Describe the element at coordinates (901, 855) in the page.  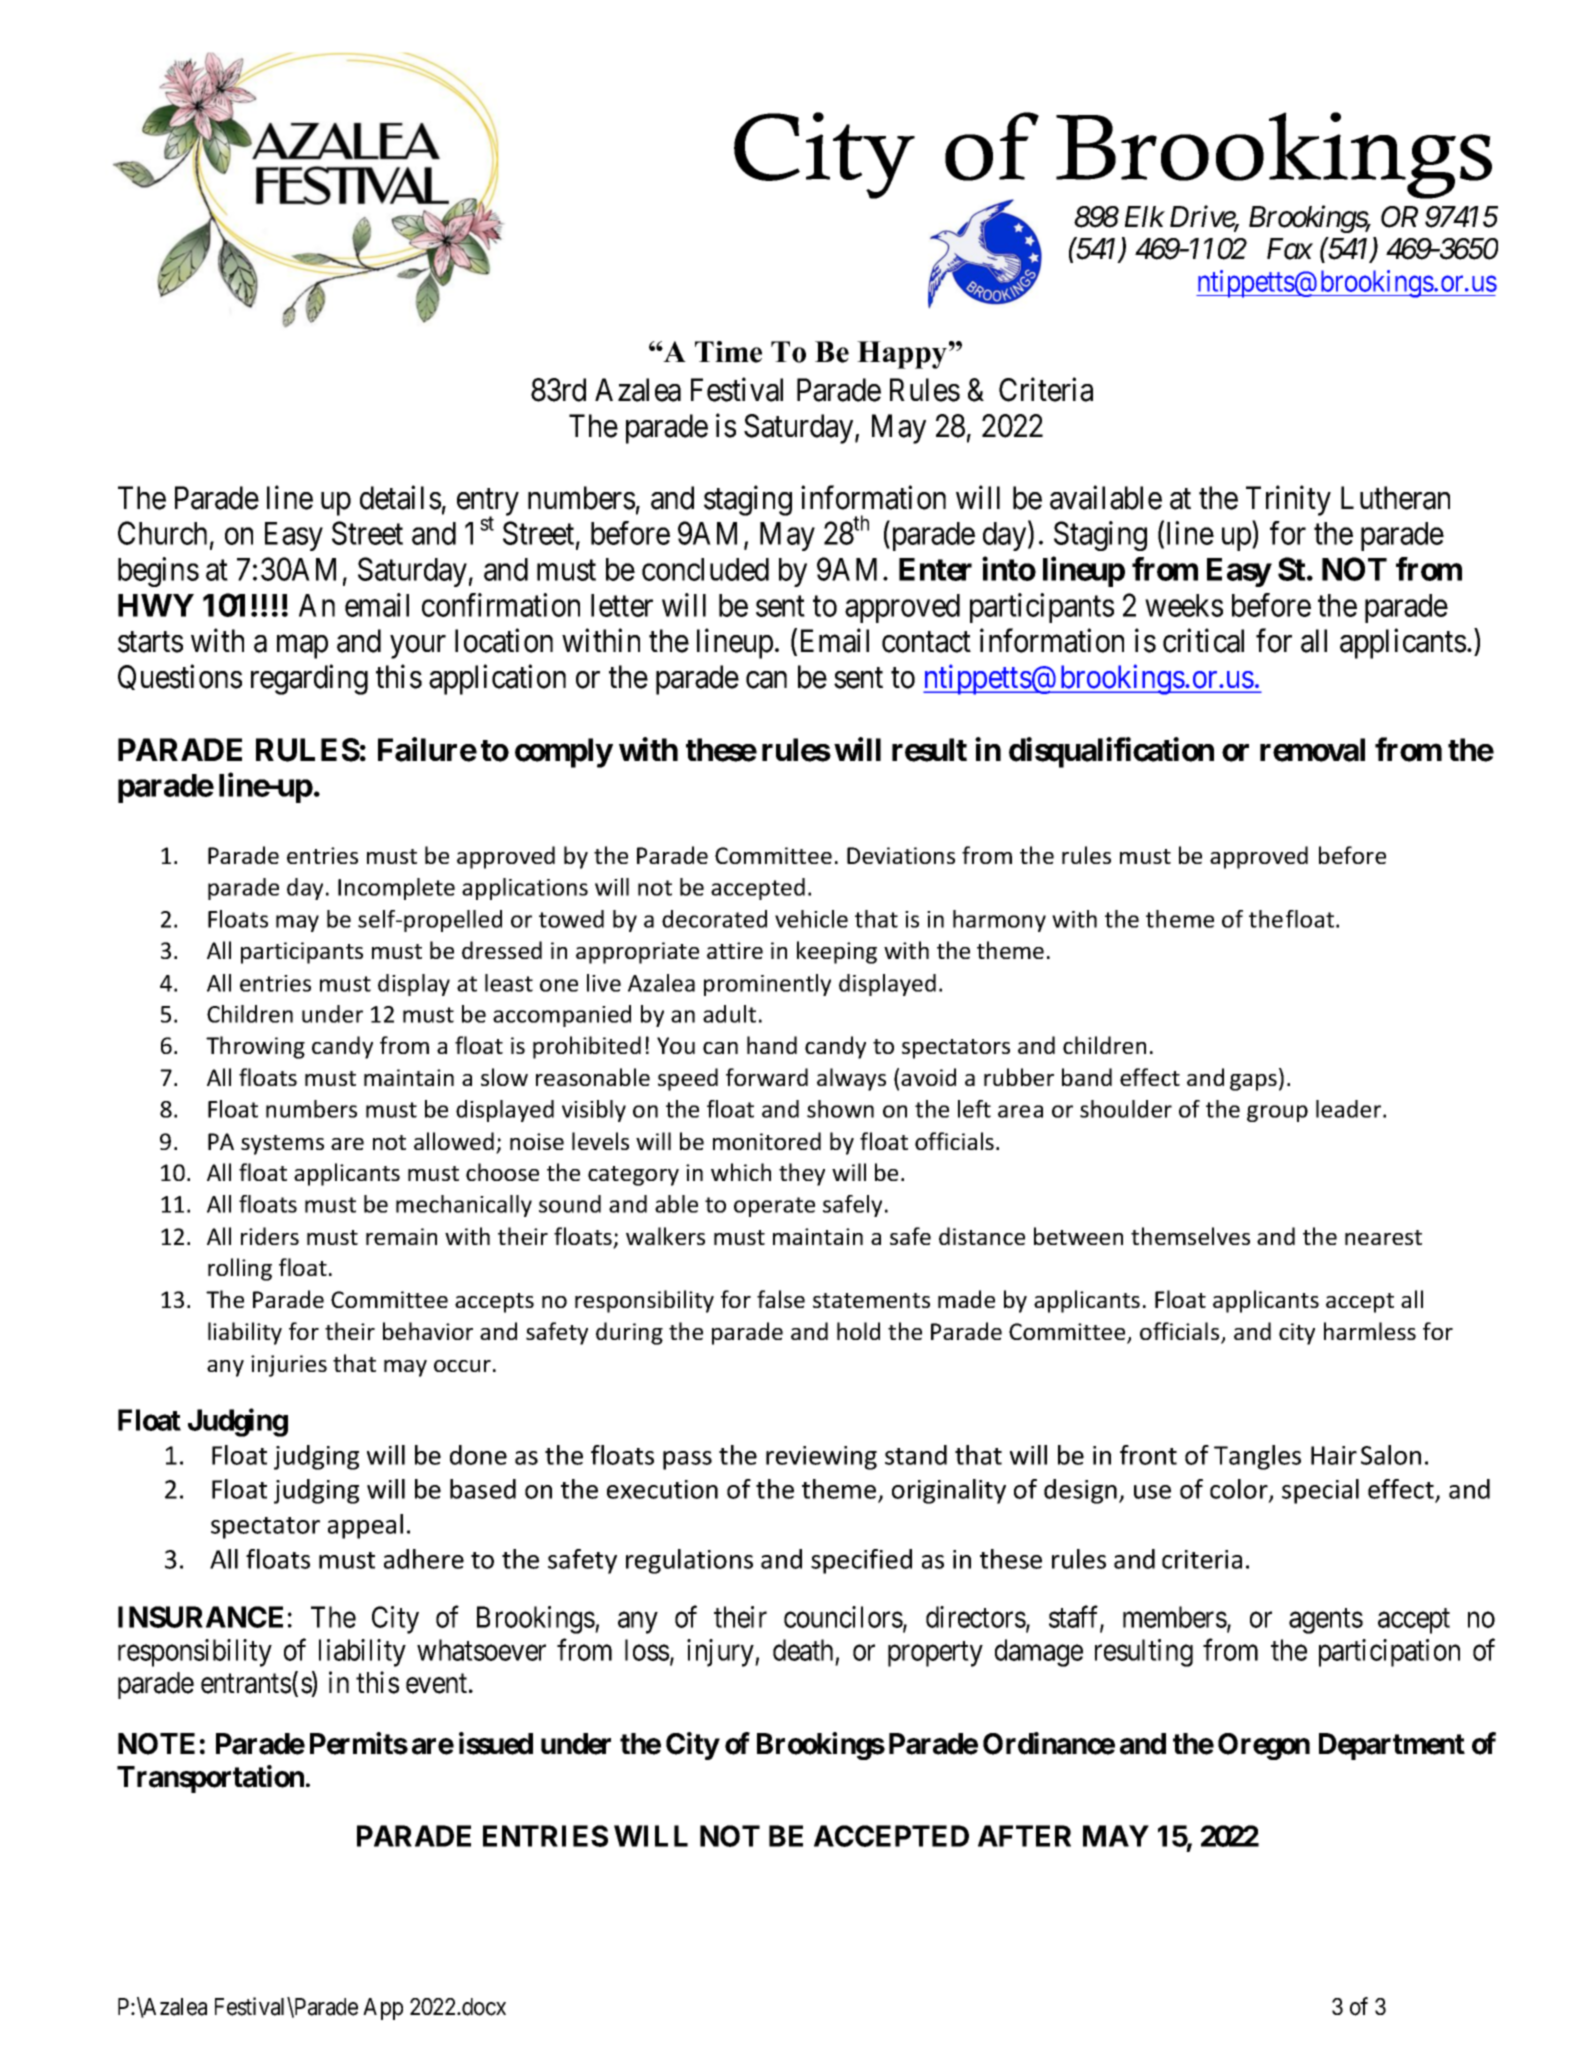
I see `Deviations` at that location.
